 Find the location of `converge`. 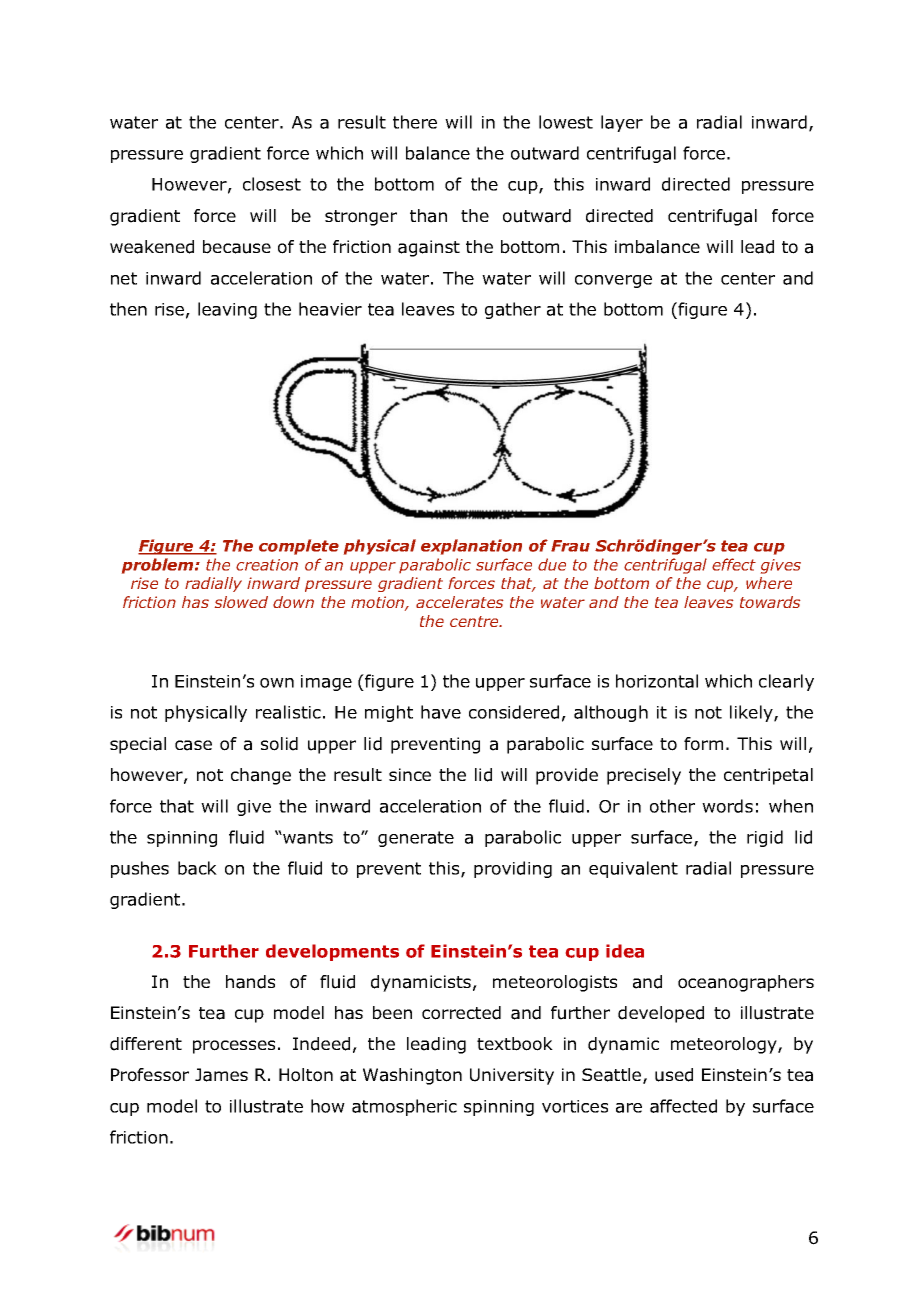

converge is located at coordinates (613, 281).
